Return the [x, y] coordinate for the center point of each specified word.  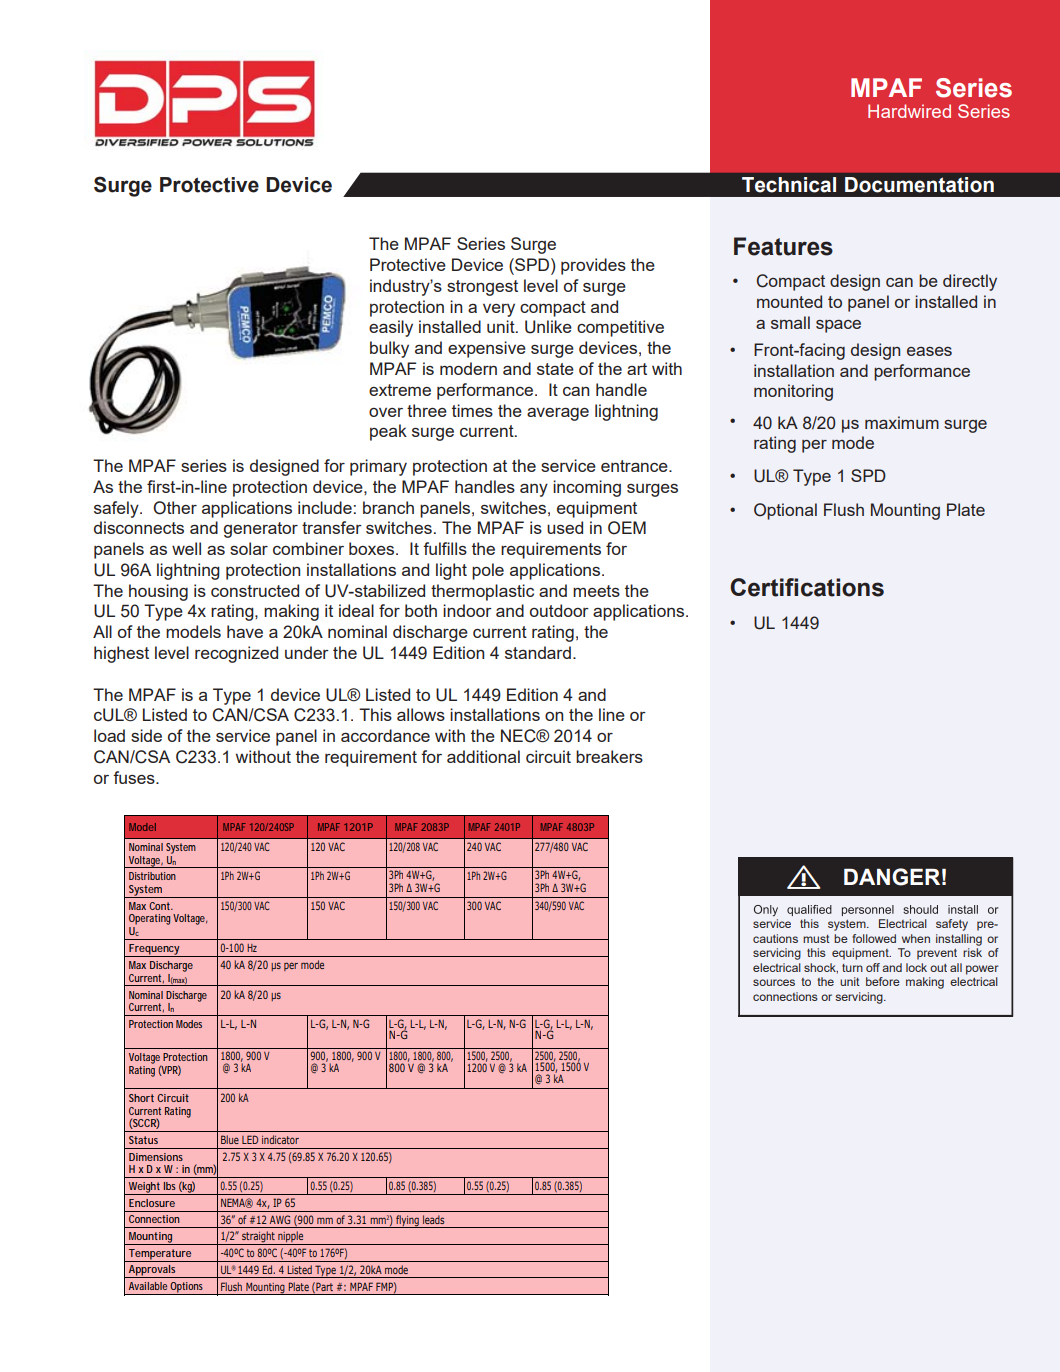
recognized [236, 654]
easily [391, 328]
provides [593, 266]
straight [258, 1238]
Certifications [807, 587]
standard [538, 652]
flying [407, 1221]
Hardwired [909, 111]
